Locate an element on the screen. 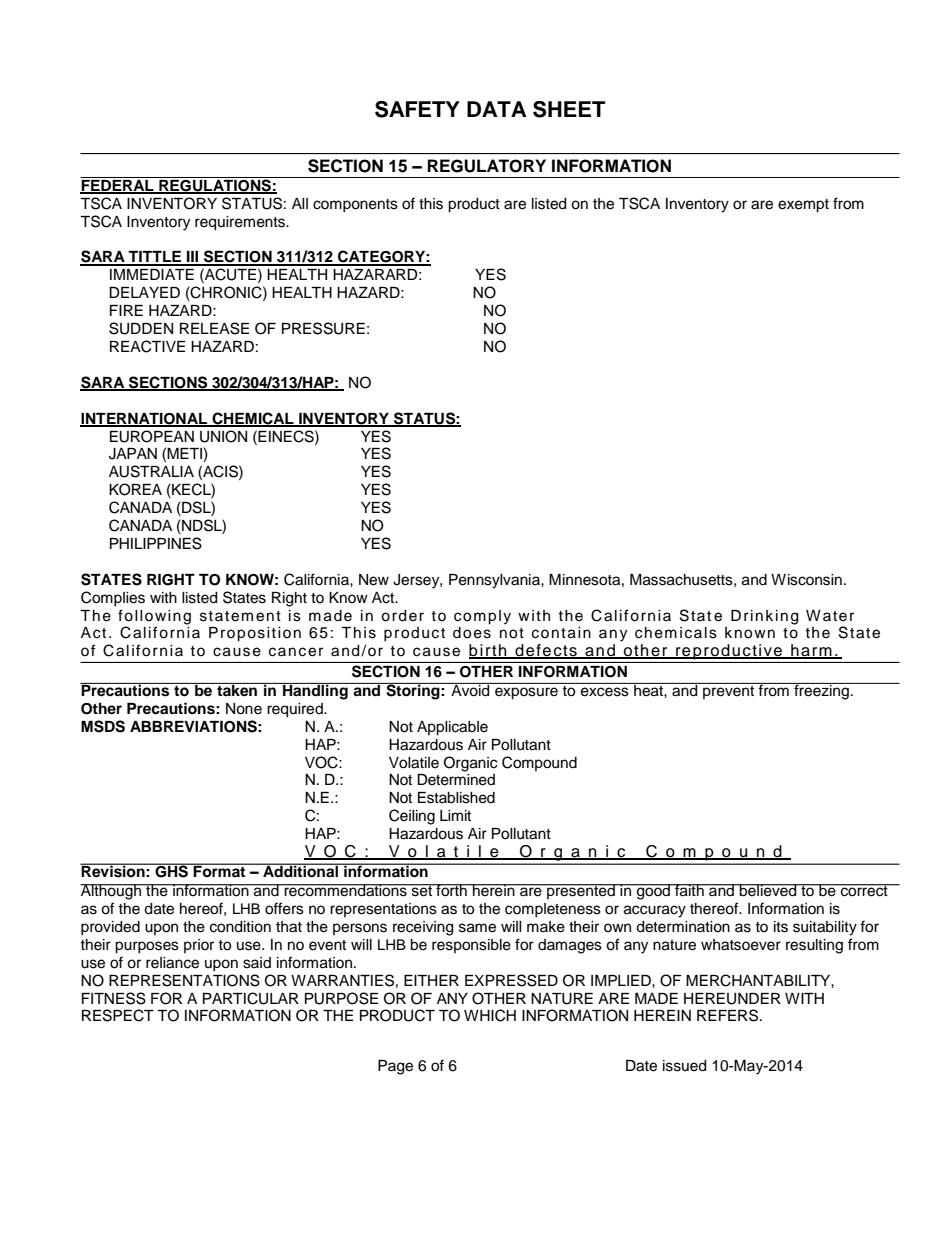 Image resolution: width=952 pixels, height=1233 pixels. exempt is located at coordinates (803, 206).
